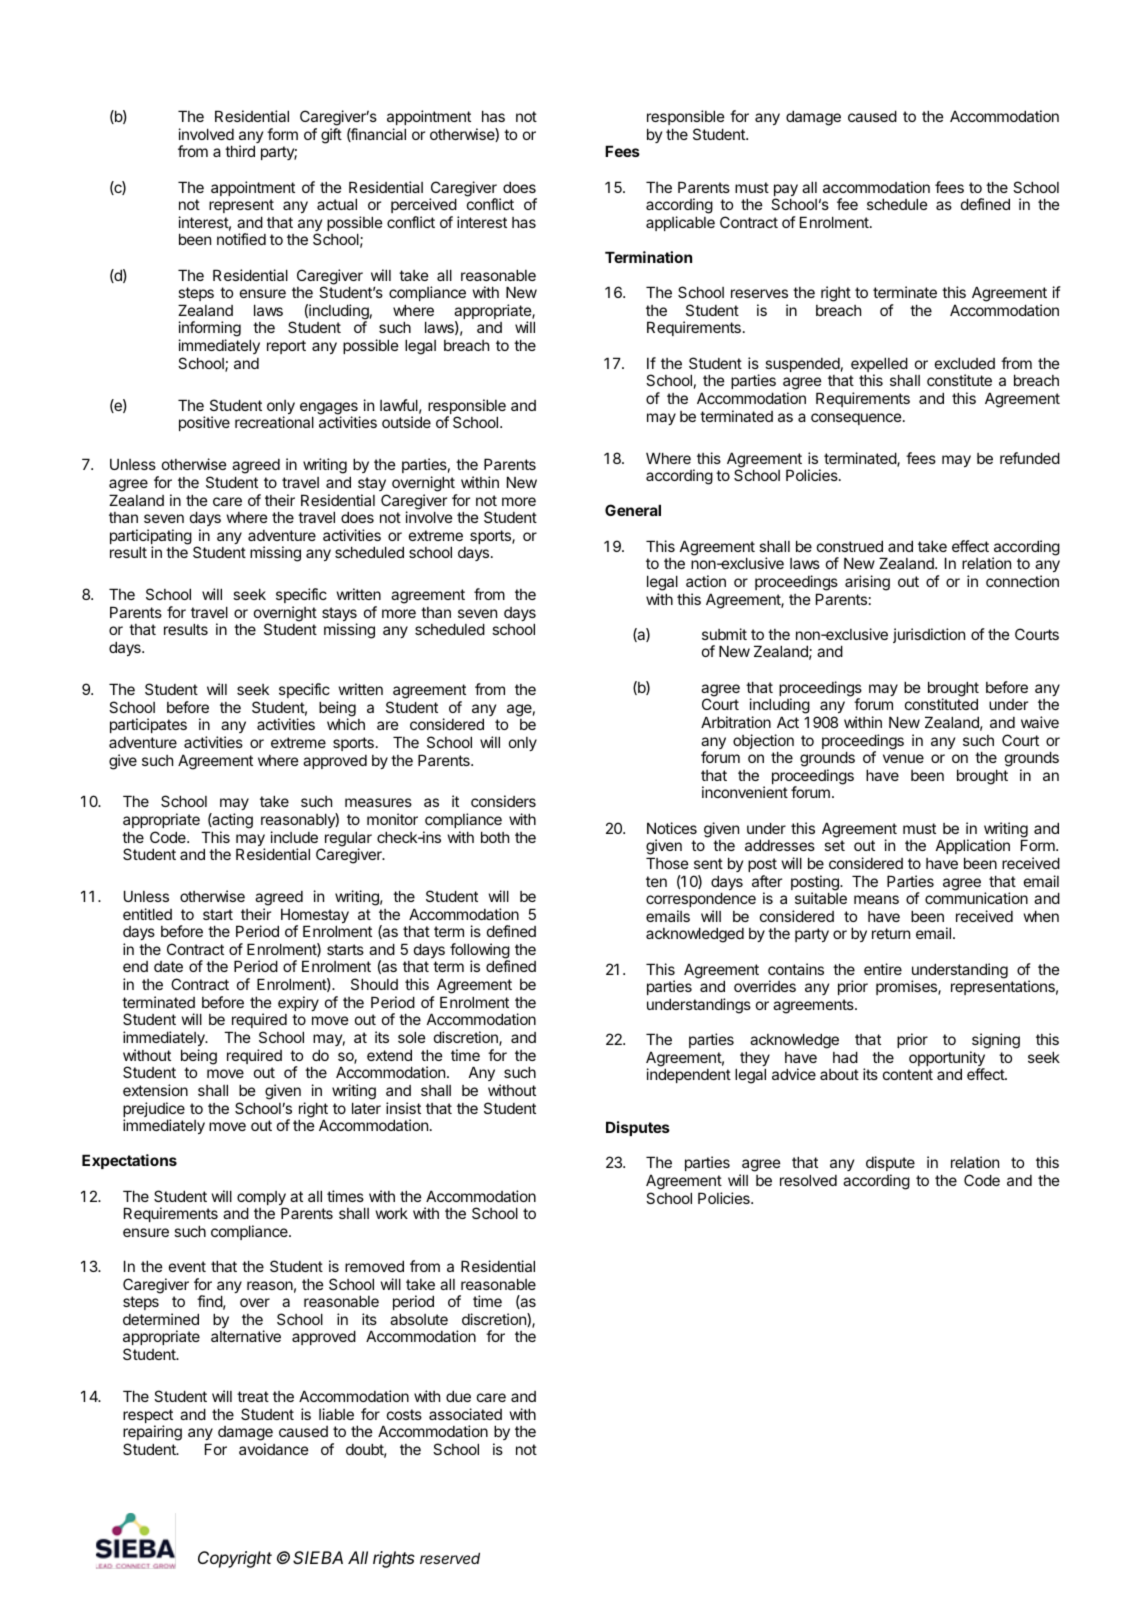  I want to click on third, so click(240, 151).
